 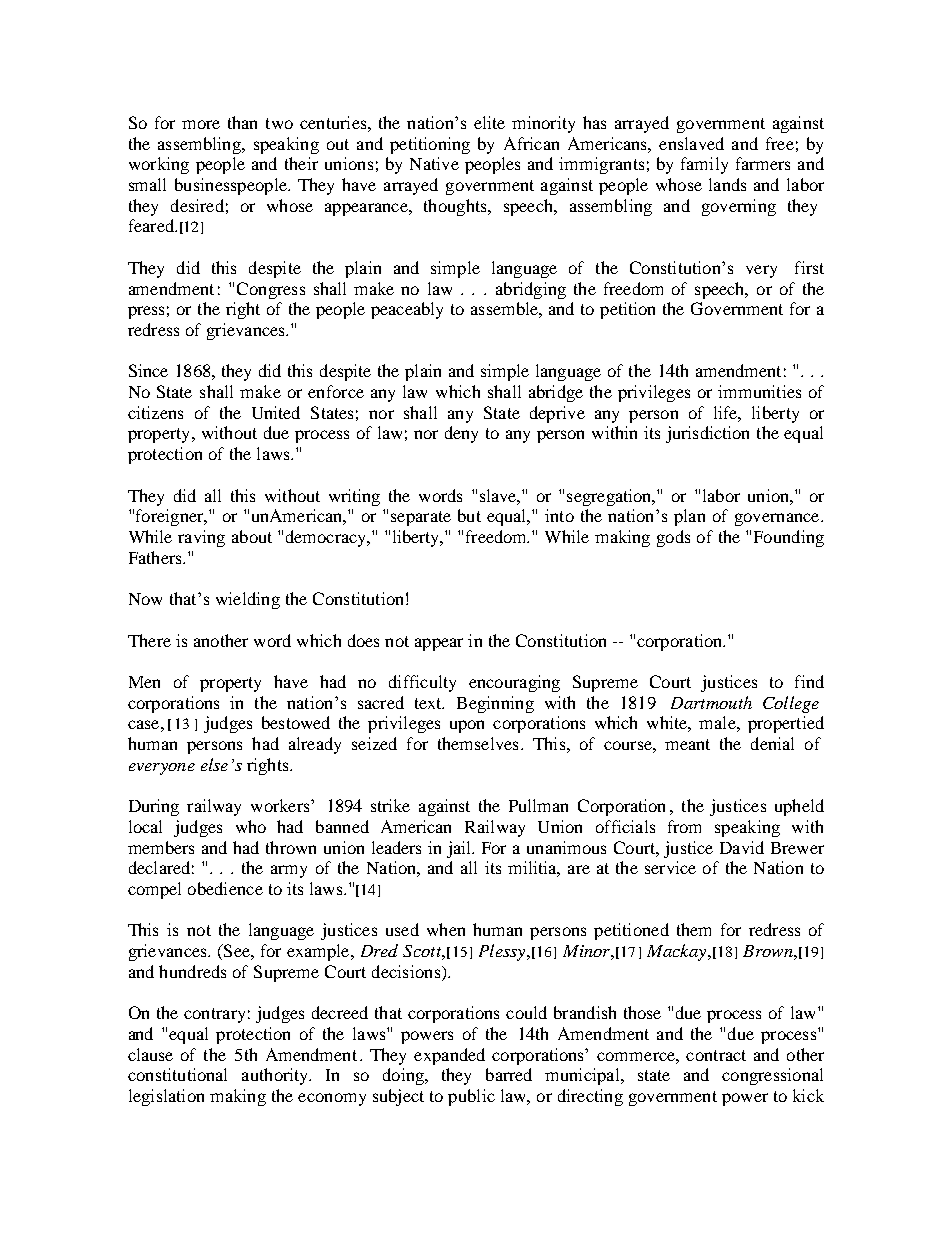 I want to click on elite, so click(x=489, y=122).
